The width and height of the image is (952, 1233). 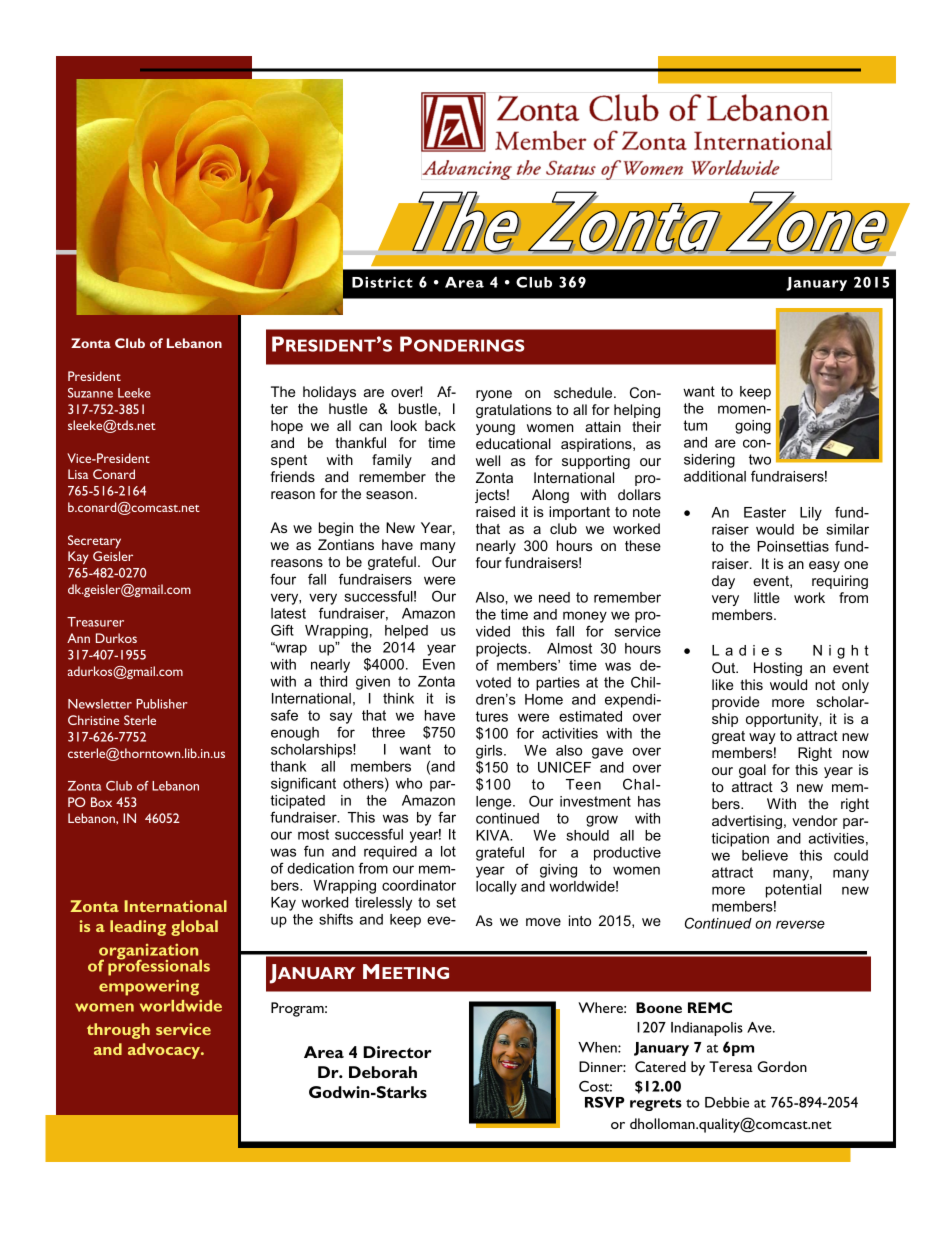 What do you see at coordinates (782, 1066) in the image?
I see `Gordon` at bounding box center [782, 1066].
